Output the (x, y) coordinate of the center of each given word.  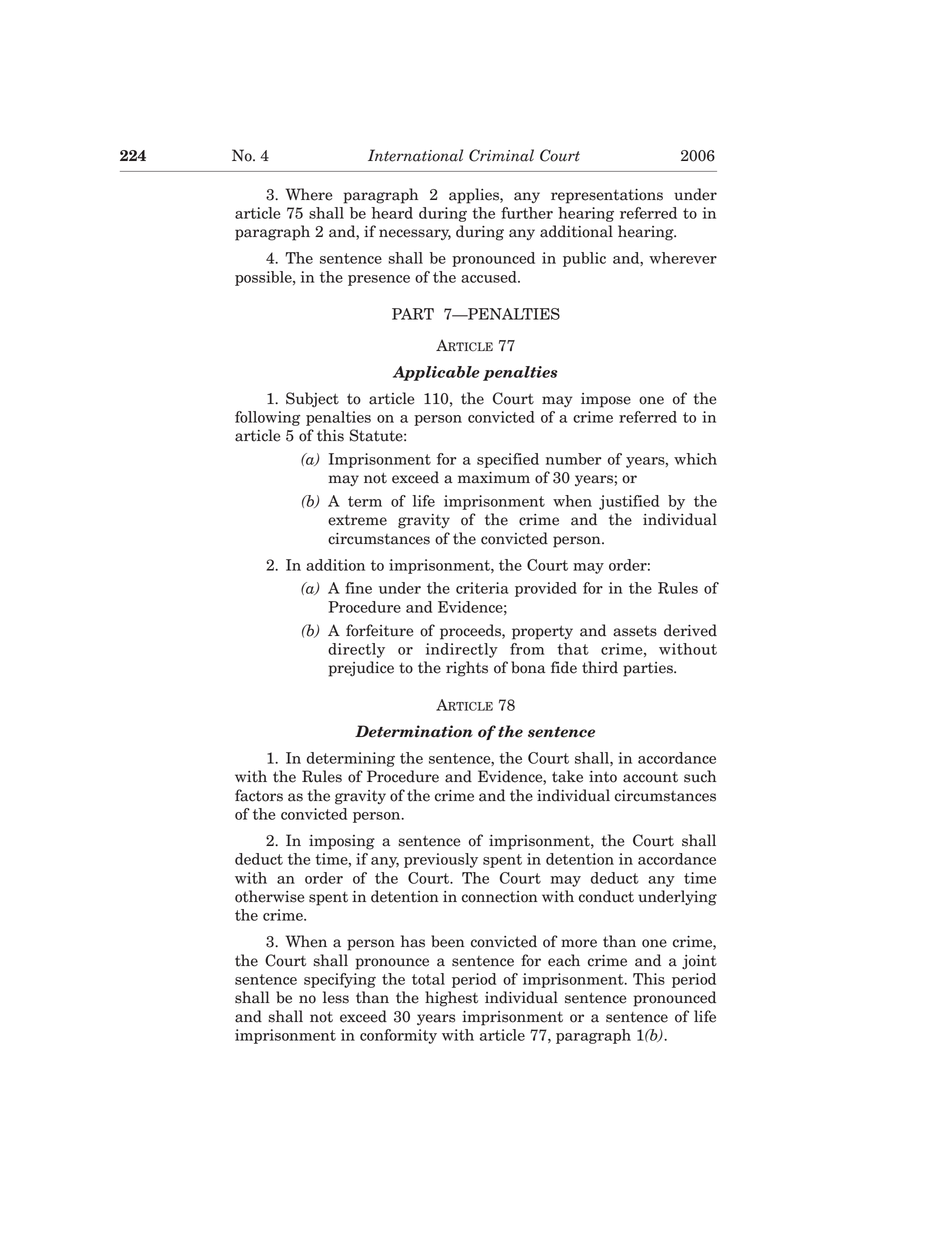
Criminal (501, 155)
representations (607, 196)
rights (467, 669)
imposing (342, 842)
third (600, 667)
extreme (357, 520)
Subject (312, 400)
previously (441, 860)
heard (392, 213)
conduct (606, 896)
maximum (494, 478)
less (336, 997)
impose (606, 400)
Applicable (436, 373)
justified (629, 502)
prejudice (361, 669)
